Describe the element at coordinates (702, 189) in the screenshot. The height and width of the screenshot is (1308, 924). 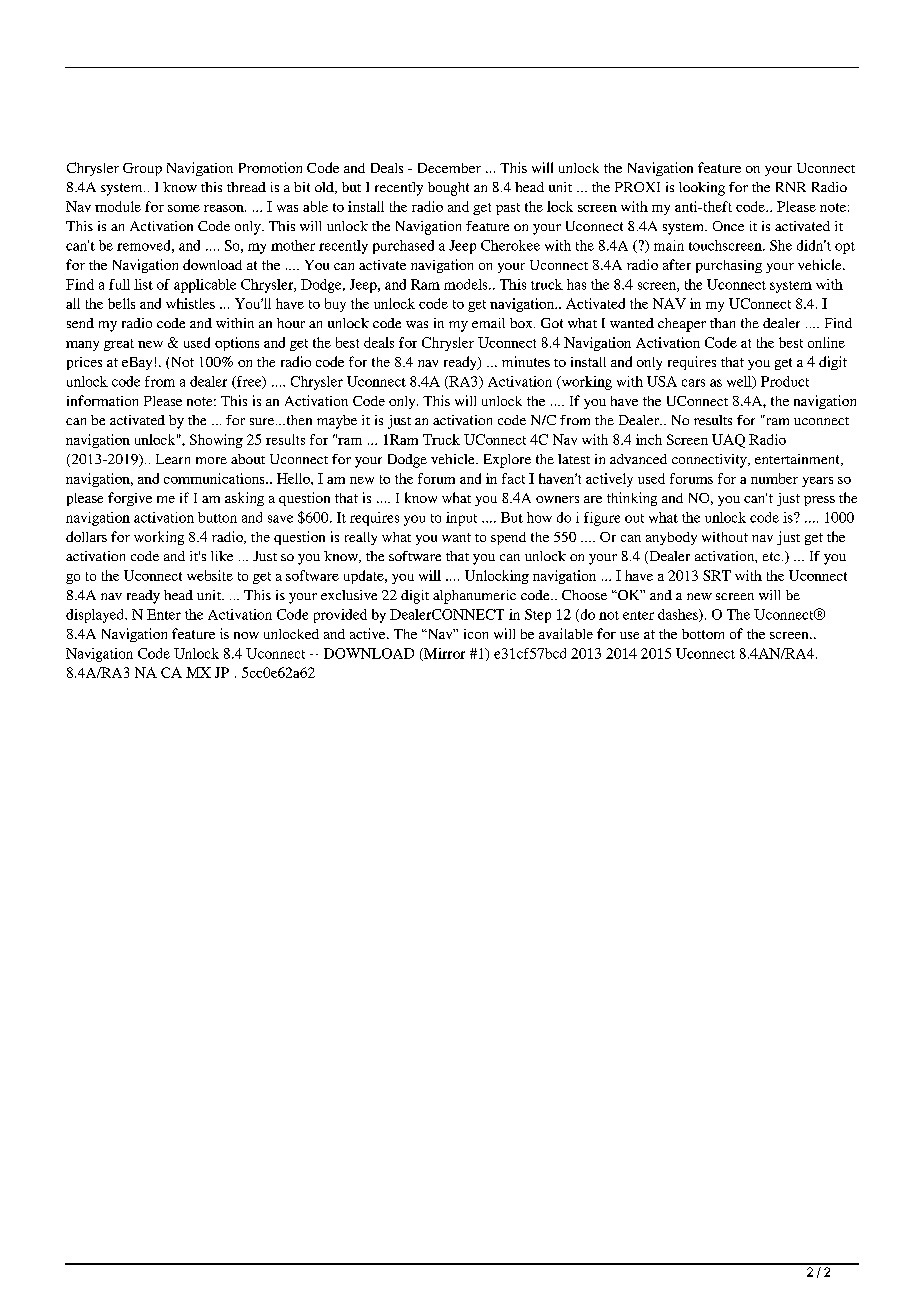
I see `looking` at that location.
